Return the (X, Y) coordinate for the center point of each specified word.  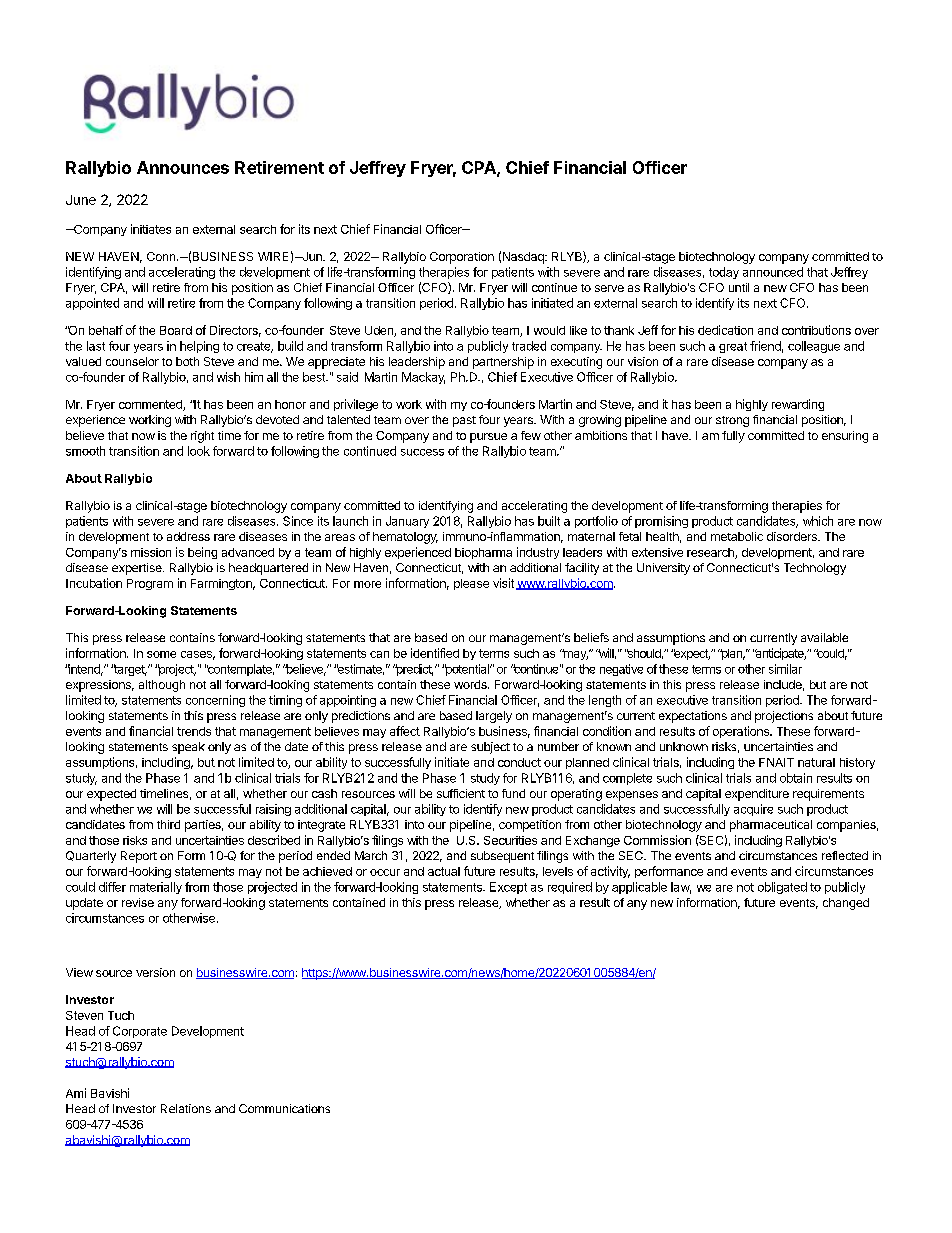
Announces (183, 167)
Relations (186, 1108)
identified (435, 653)
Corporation (462, 258)
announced (773, 272)
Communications (284, 1108)
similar (785, 669)
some (161, 654)
